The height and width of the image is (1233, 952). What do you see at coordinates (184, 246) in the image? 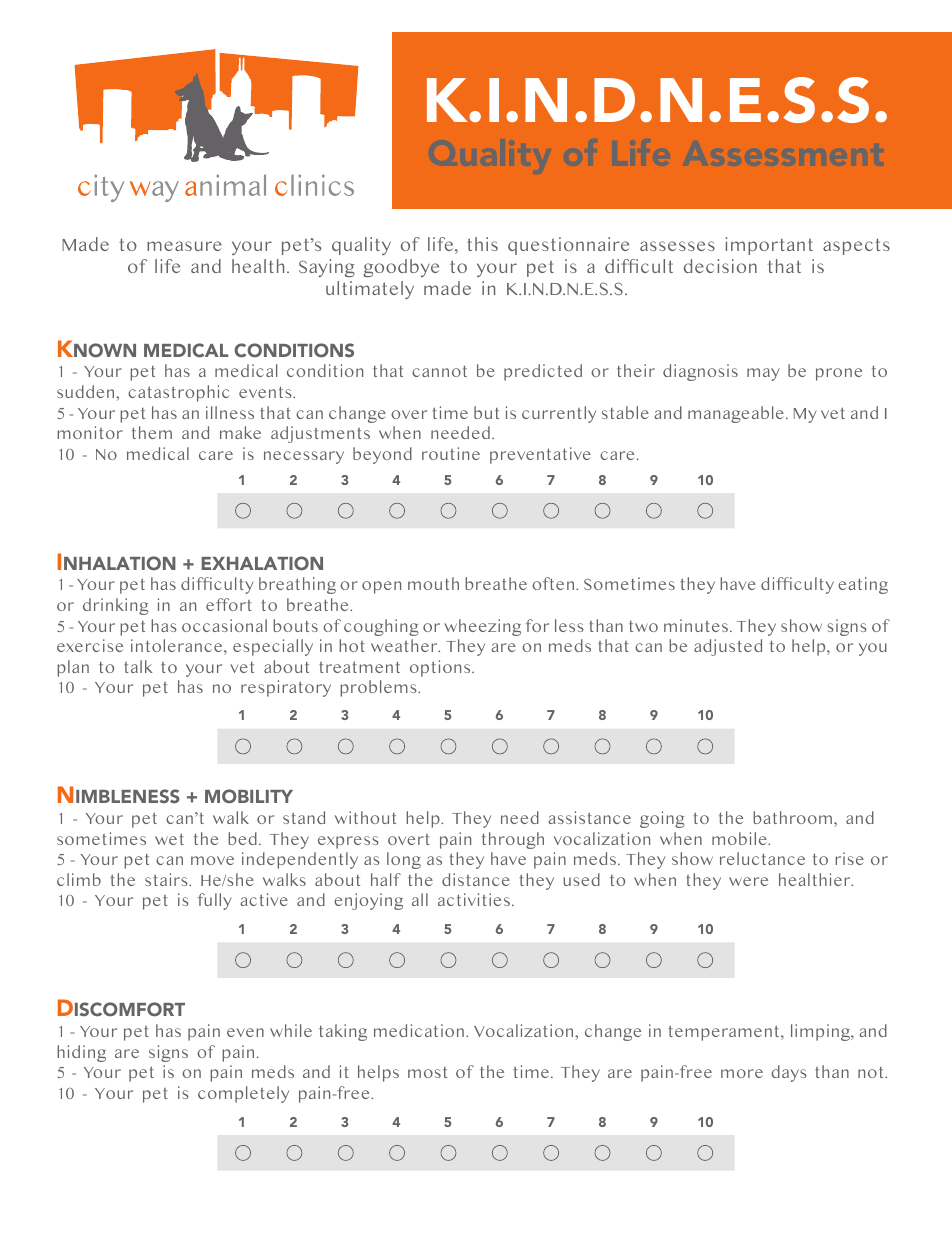
I see `measure` at bounding box center [184, 246].
